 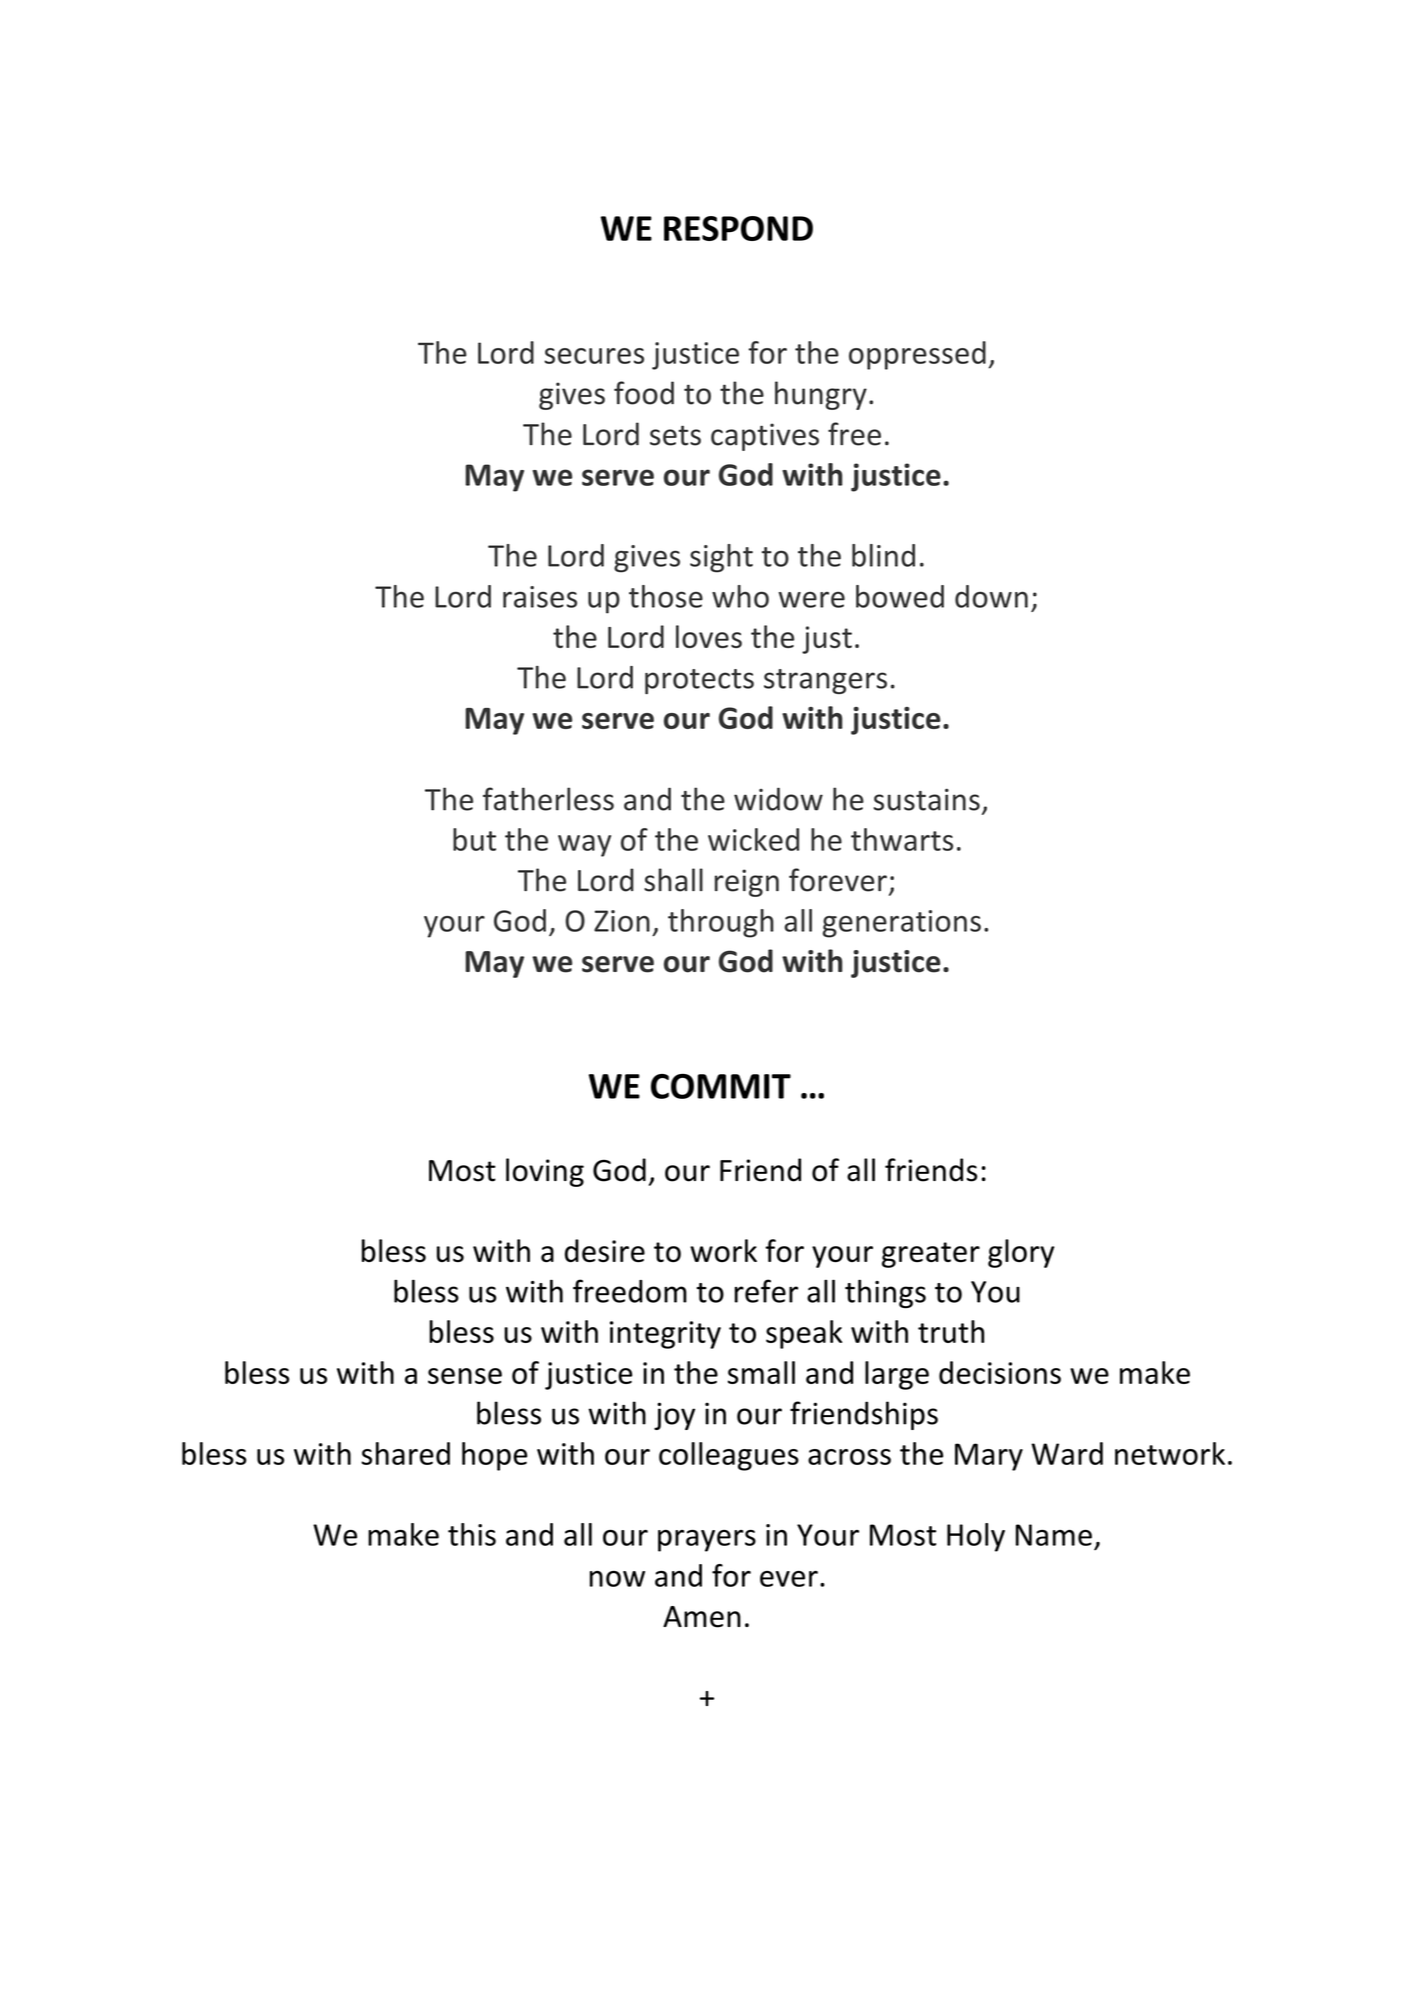 What do you see at coordinates (594, 356) in the page?
I see `secures` at bounding box center [594, 356].
